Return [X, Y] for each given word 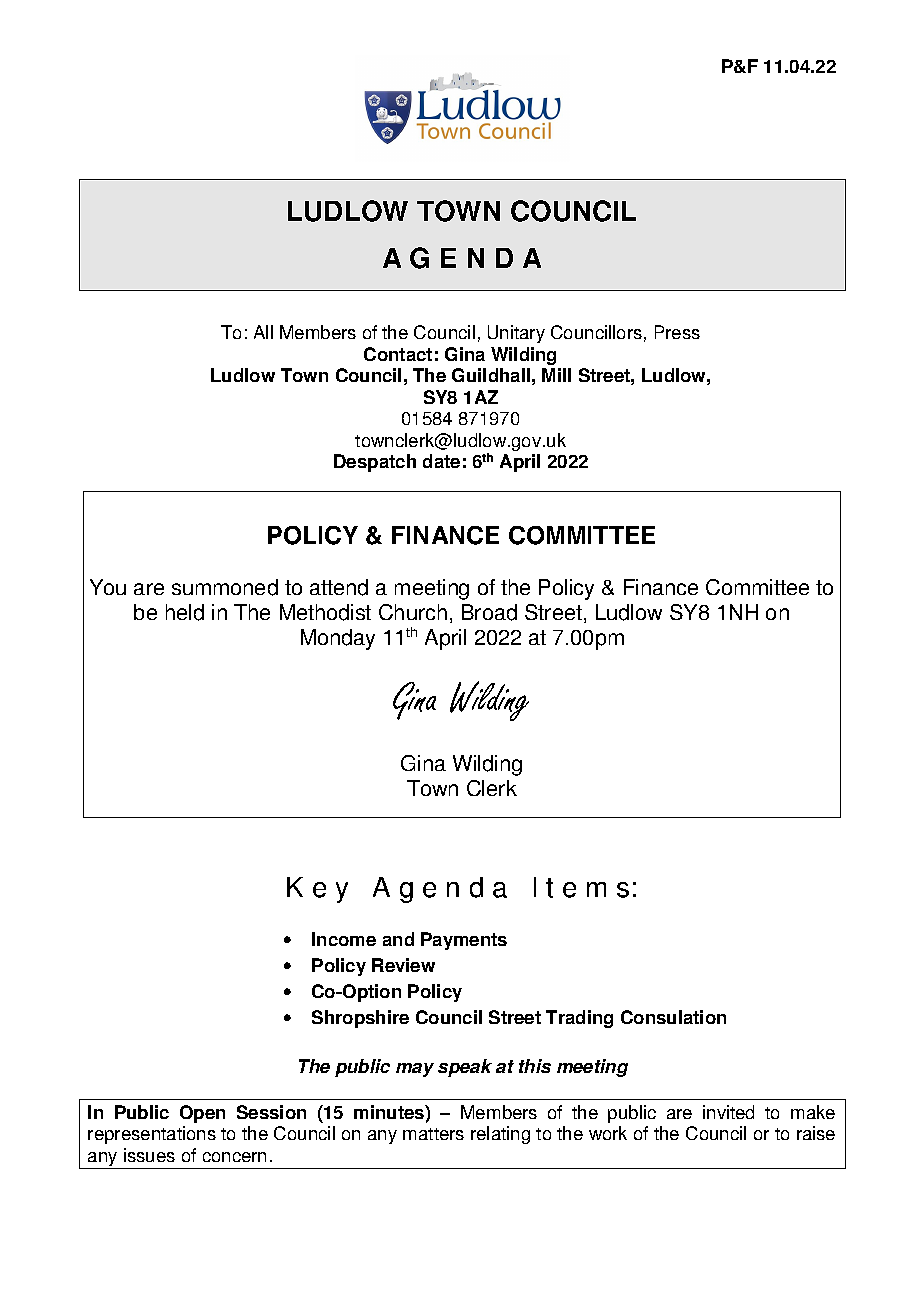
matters [433, 1134]
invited [728, 1112]
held [185, 612]
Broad [489, 612]
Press [677, 332]
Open [202, 1114]
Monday [338, 639]
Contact [398, 354]
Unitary [516, 334]
